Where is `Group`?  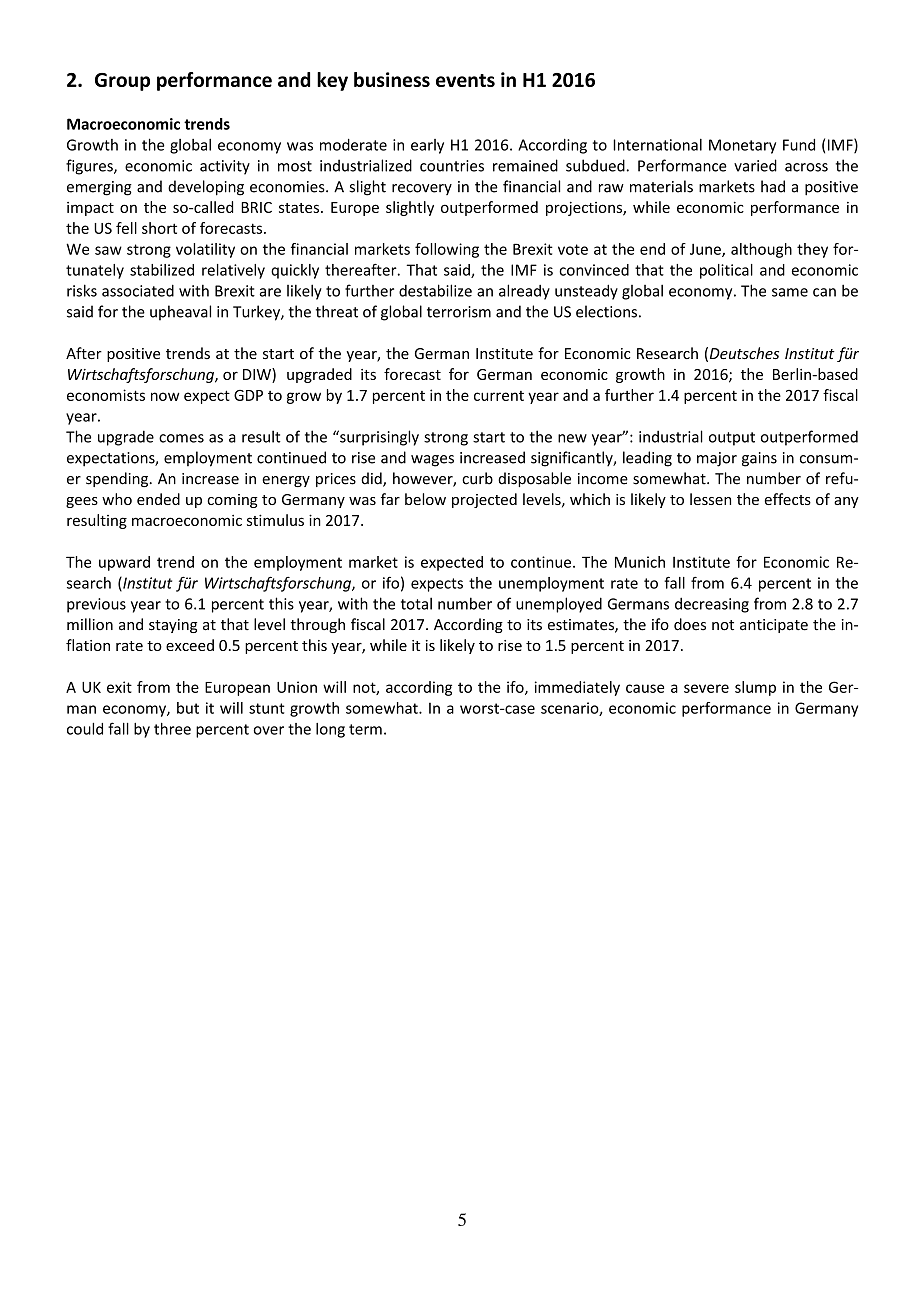 Group is located at coordinates (122, 82).
